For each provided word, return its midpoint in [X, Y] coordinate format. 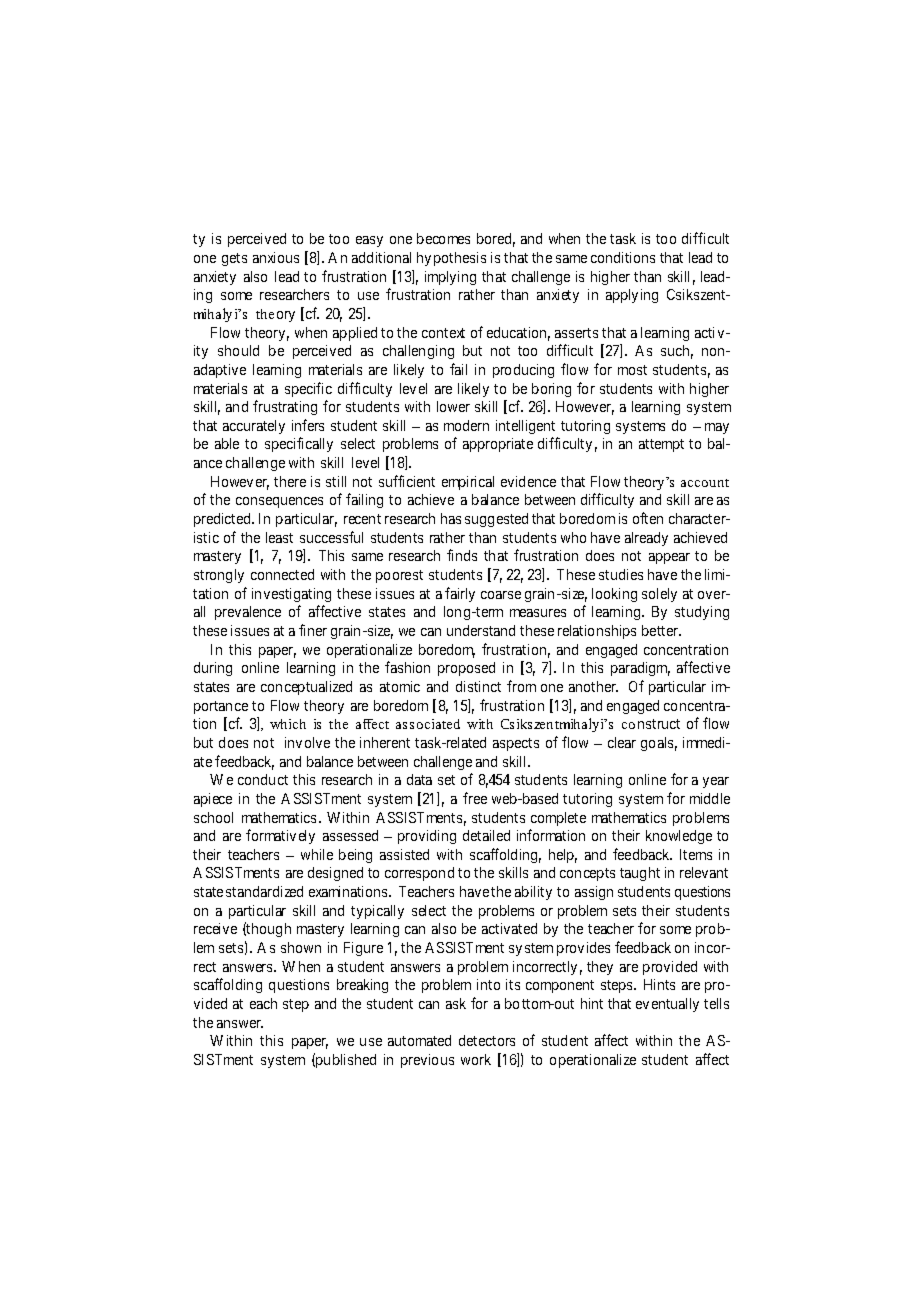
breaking [362, 986]
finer [313, 630]
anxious [276, 257]
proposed [466, 669]
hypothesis [451, 259]
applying [632, 296]
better [661, 630]
